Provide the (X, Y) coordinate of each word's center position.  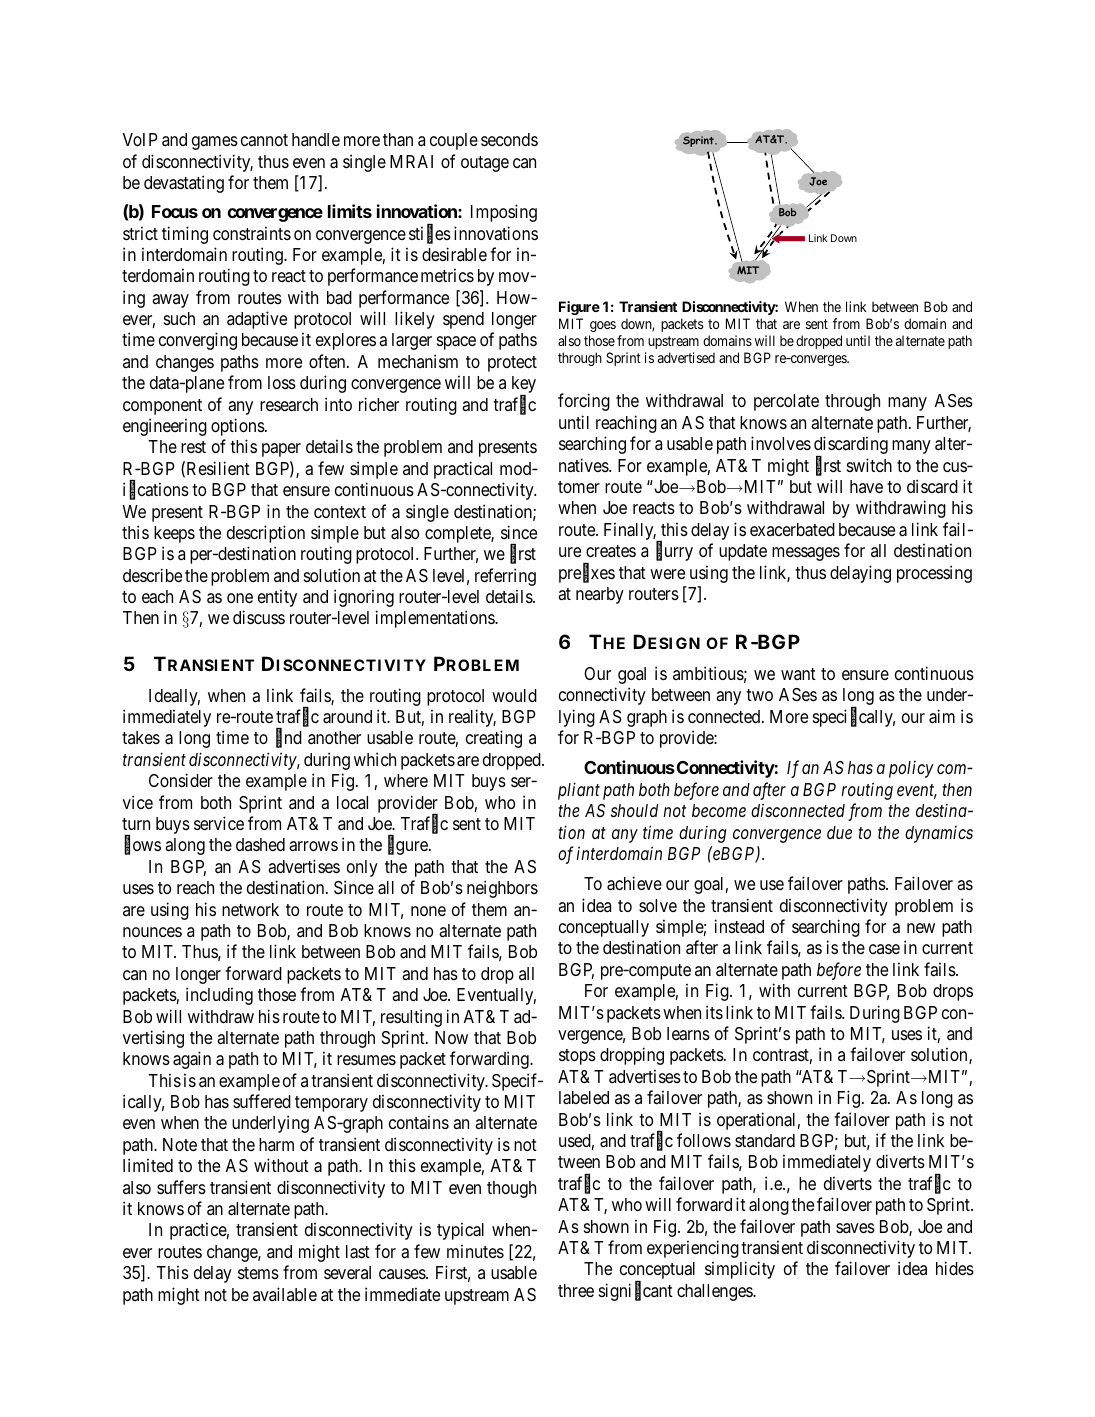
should (634, 810)
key (524, 386)
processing (934, 574)
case (884, 949)
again (192, 1060)
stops (577, 1057)
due (839, 832)
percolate (786, 402)
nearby (600, 595)
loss (282, 382)
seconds (509, 139)
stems (258, 1273)
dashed (260, 844)
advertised (686, 357)
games (215, 143)
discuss (259, 617)
